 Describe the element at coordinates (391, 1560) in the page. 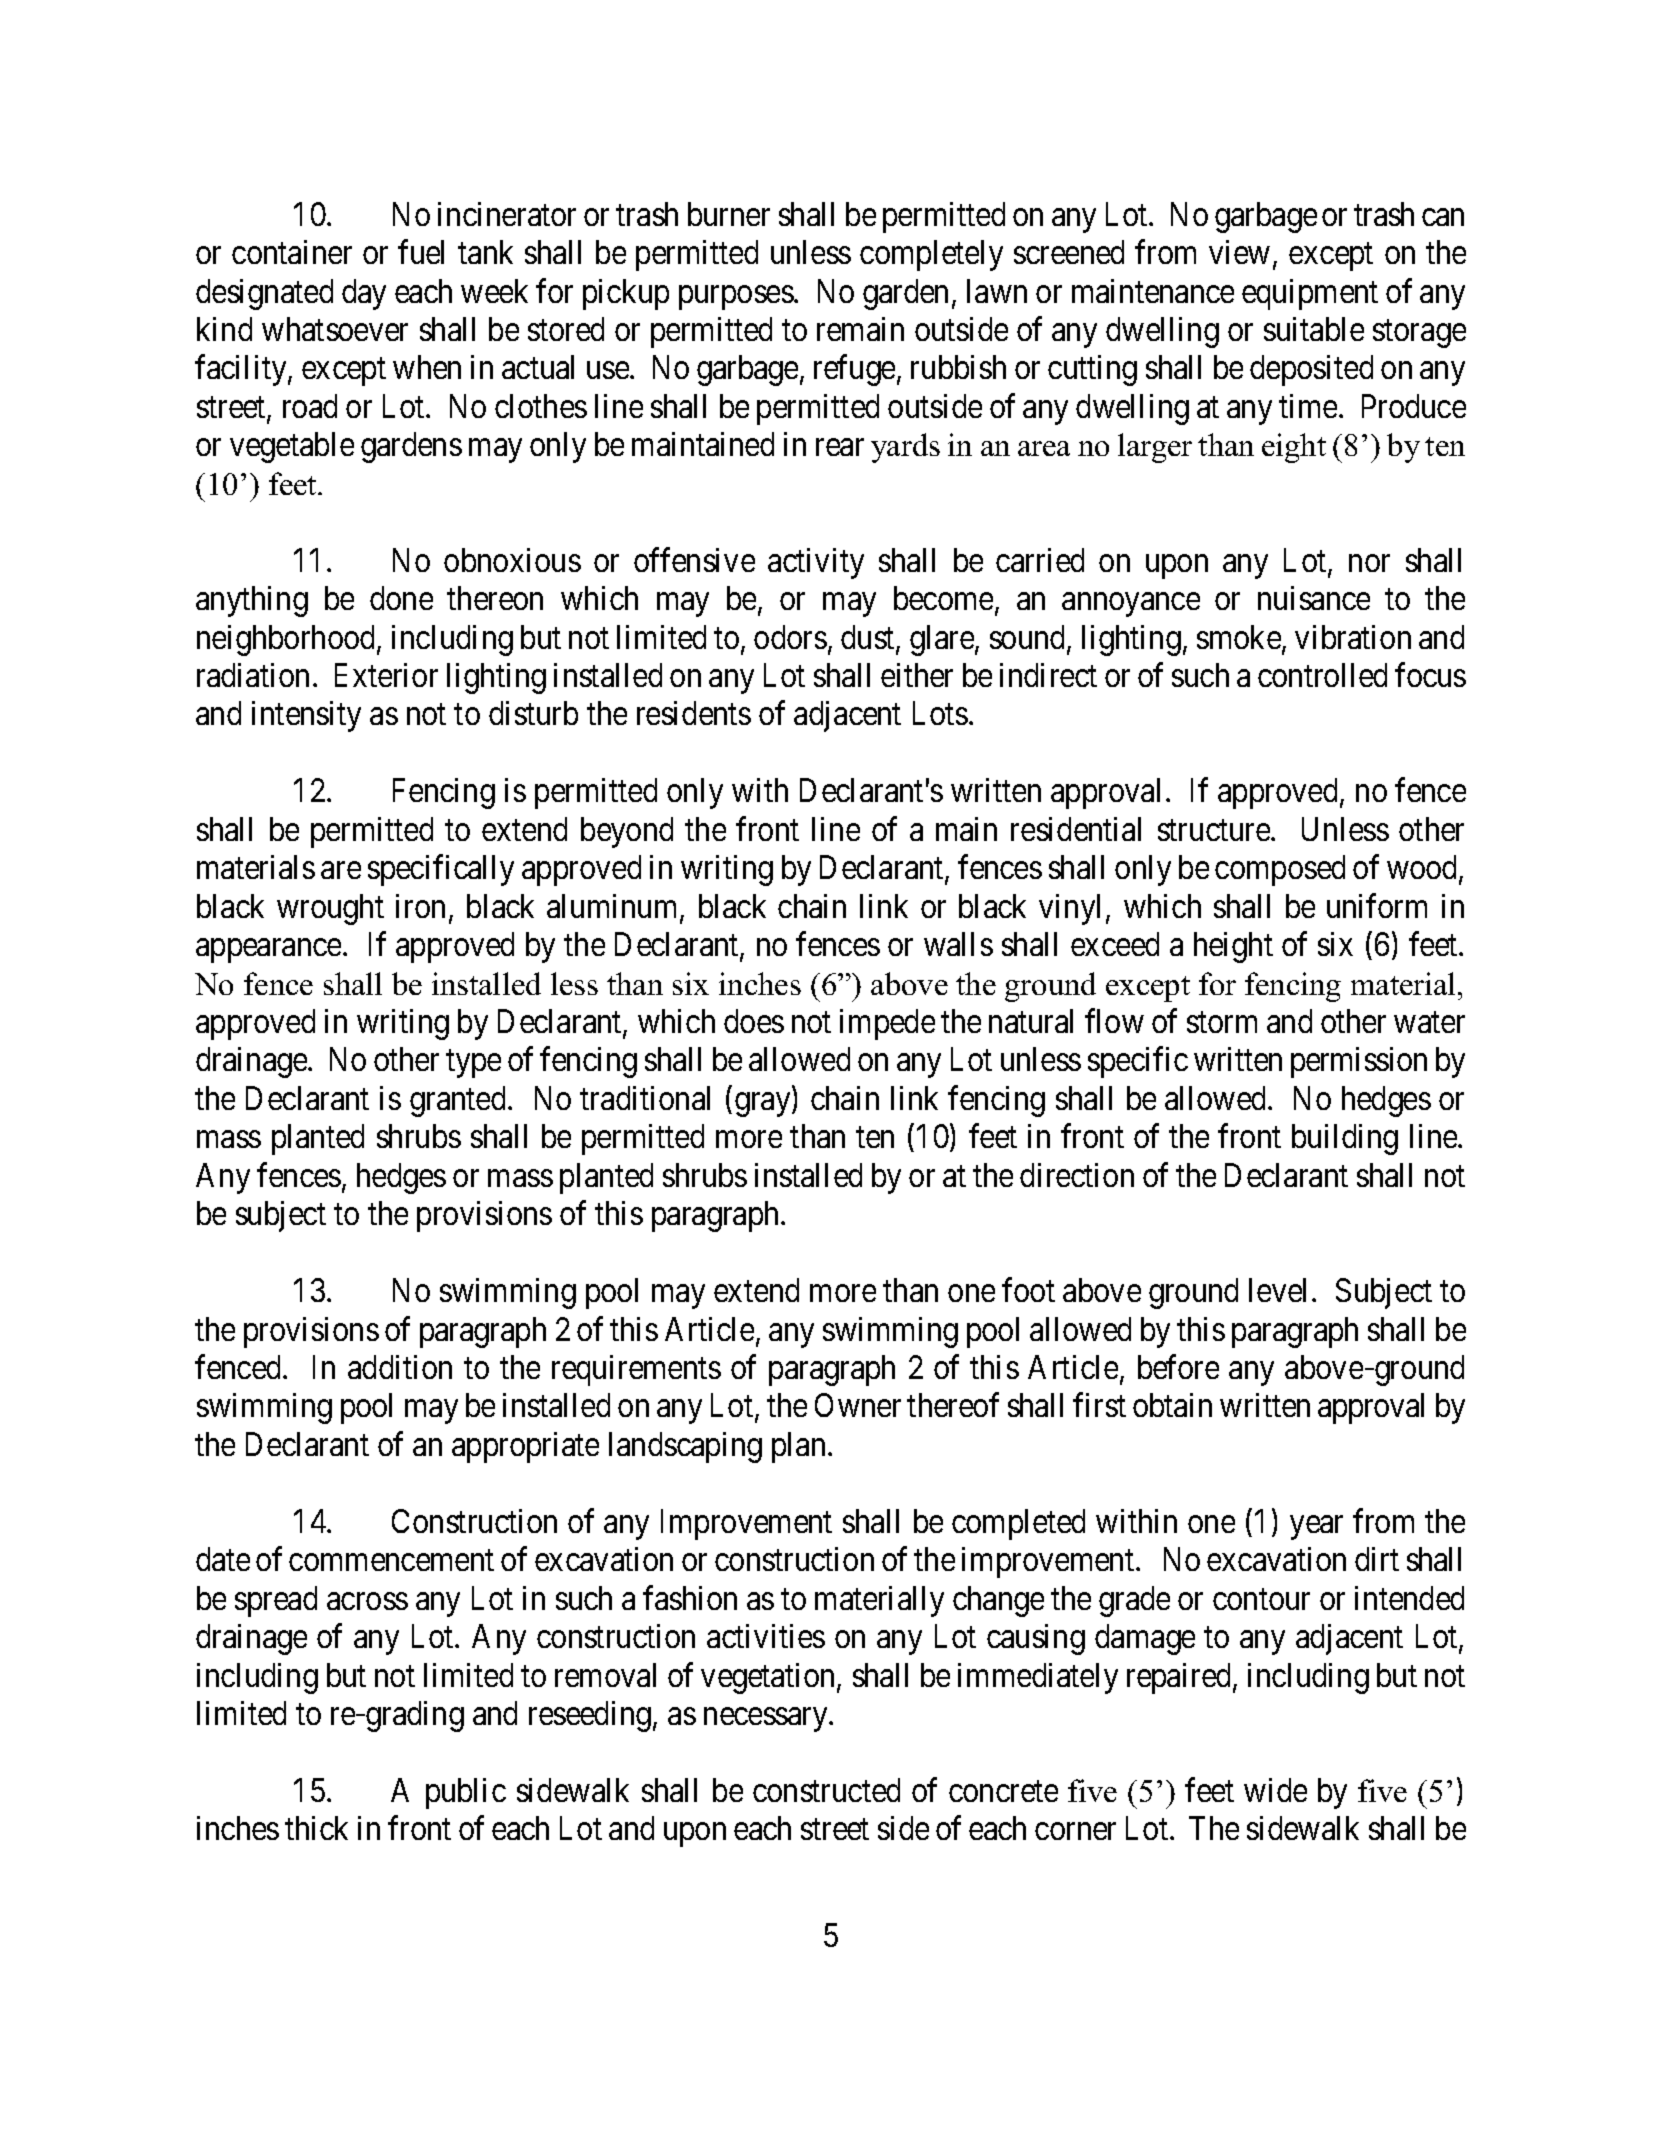

I see `commencement` at that location.
